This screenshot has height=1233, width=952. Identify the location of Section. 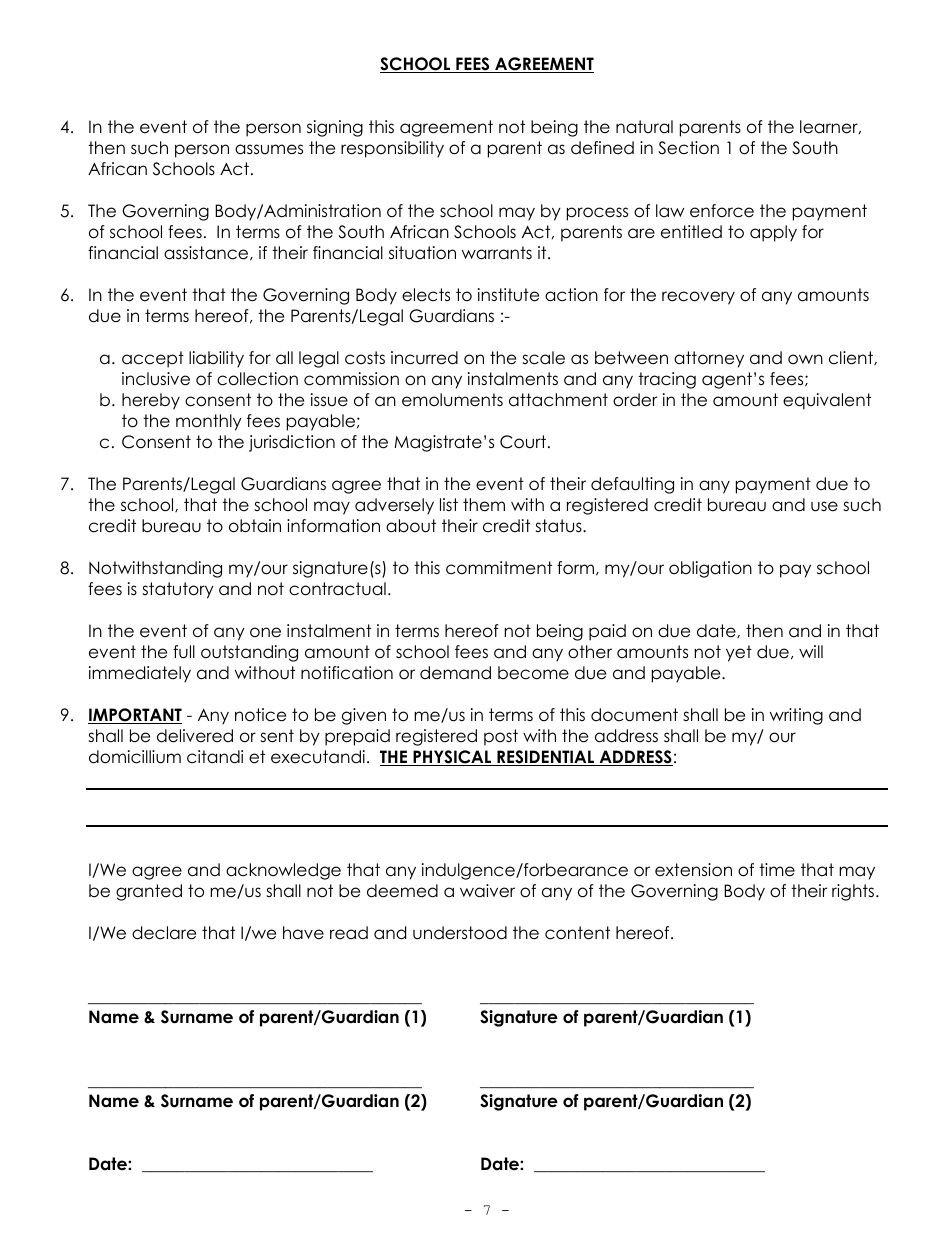
(688, 148).
